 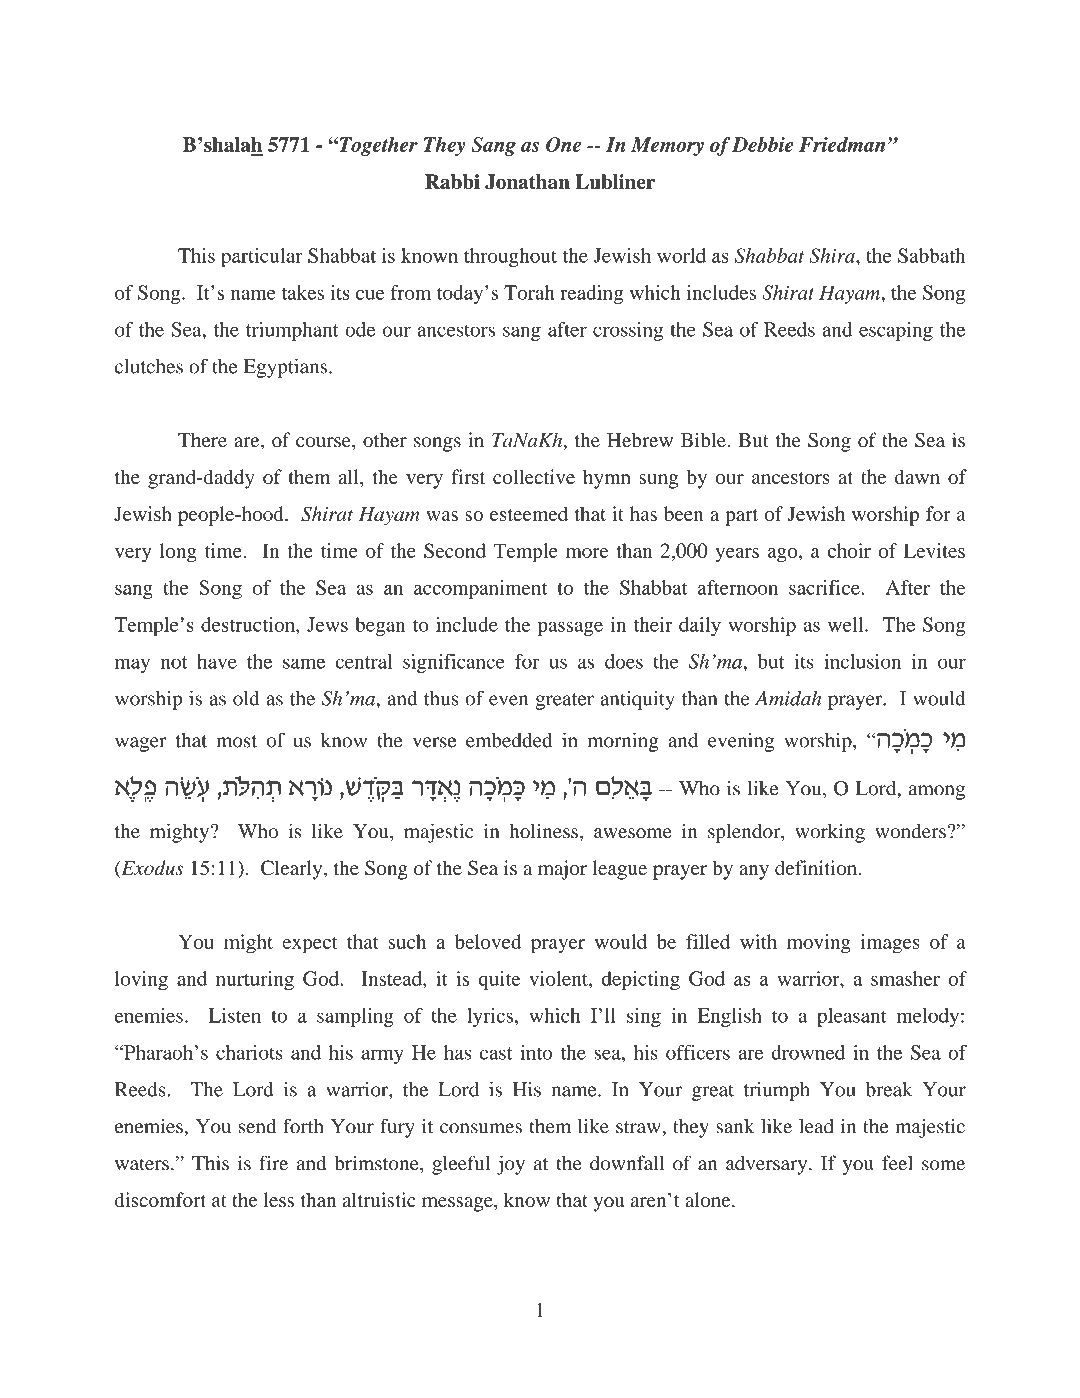 I want to click on feel, so click(x=897, y=1163).
